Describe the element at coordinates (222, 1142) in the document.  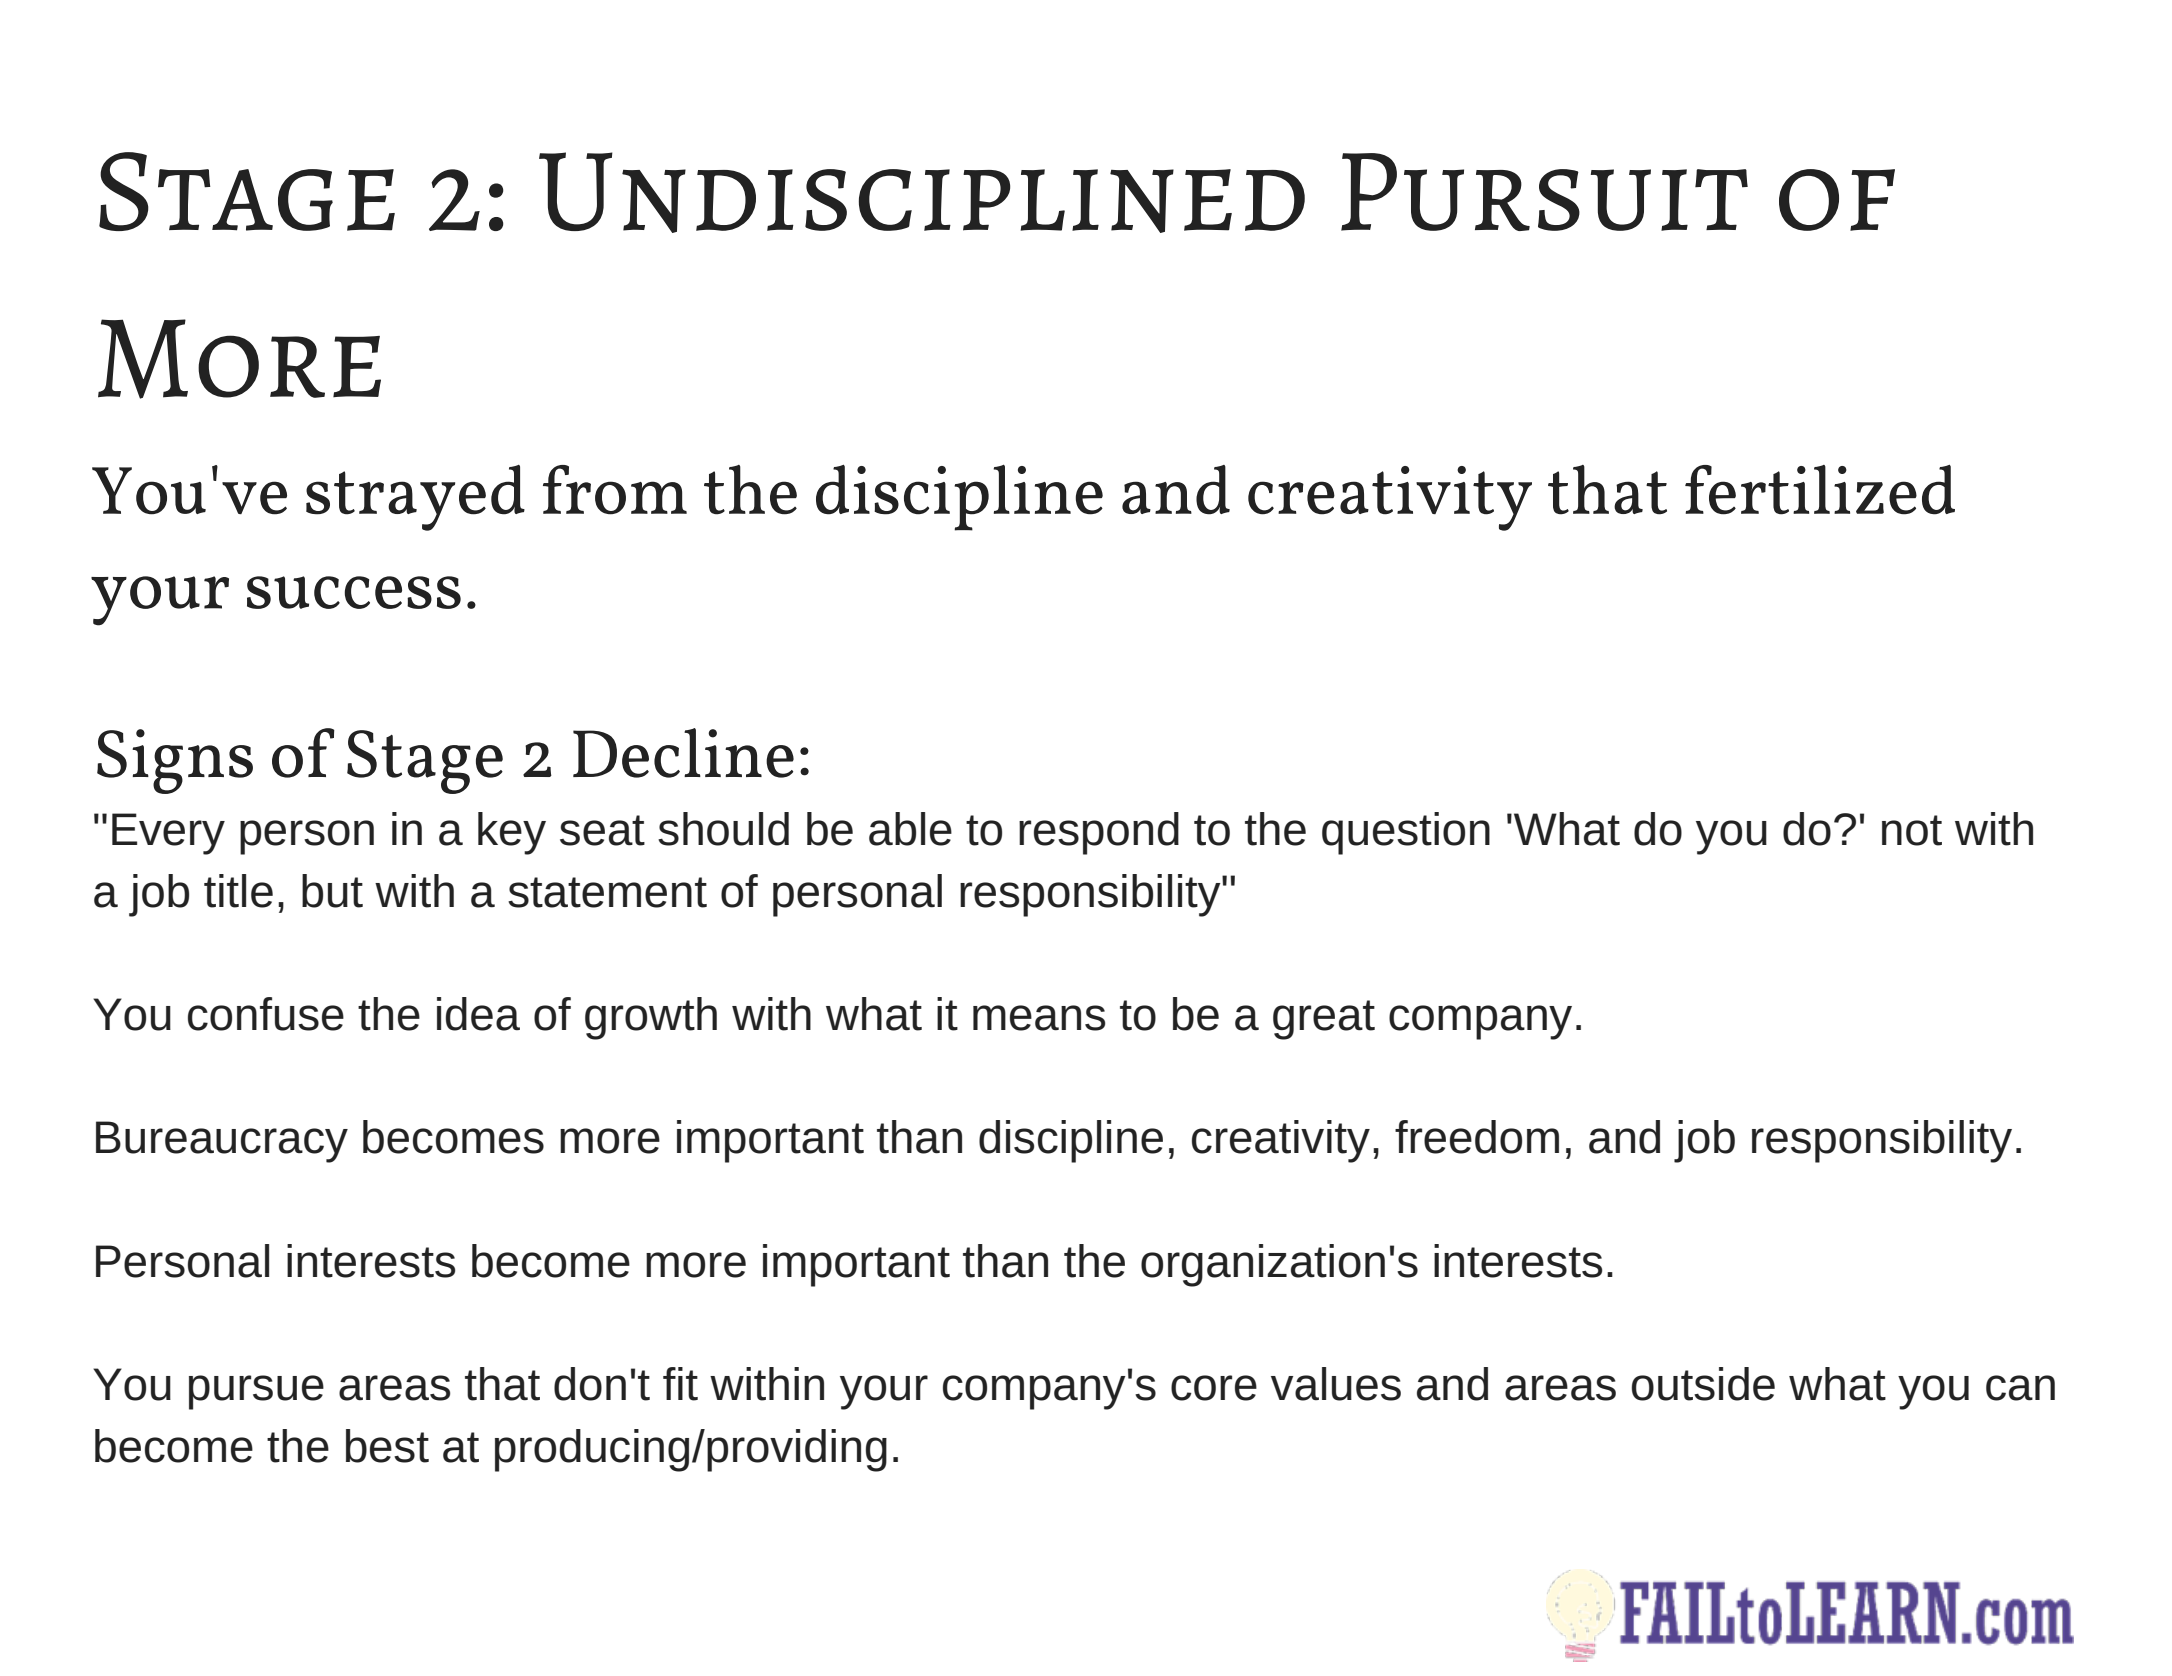
I see `Bureaucracy` at that location.
